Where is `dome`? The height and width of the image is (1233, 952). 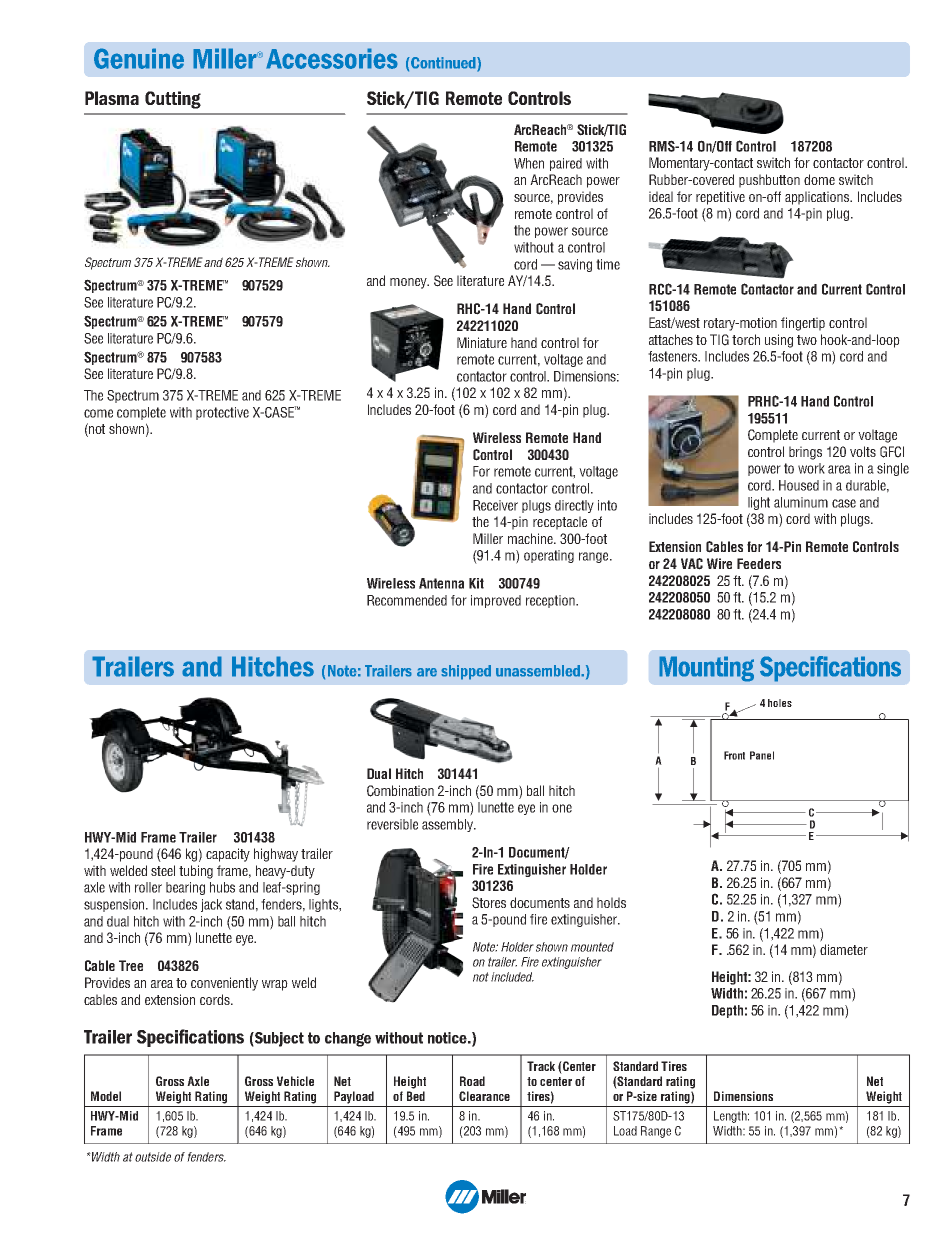
dome is located at coordinates (819, 179).
